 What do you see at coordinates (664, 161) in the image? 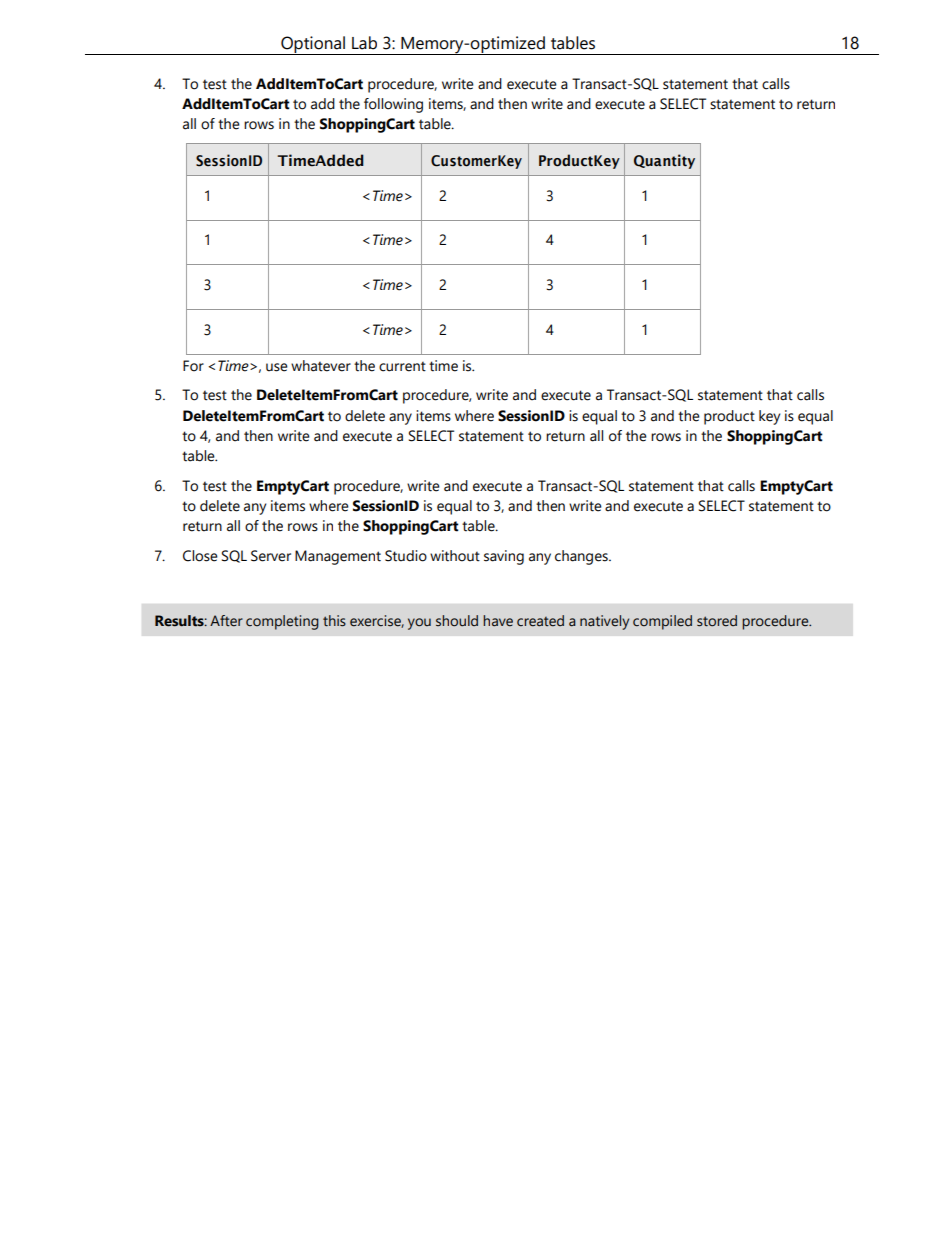
I see `Quantity` at bounding box center [664, 161].
